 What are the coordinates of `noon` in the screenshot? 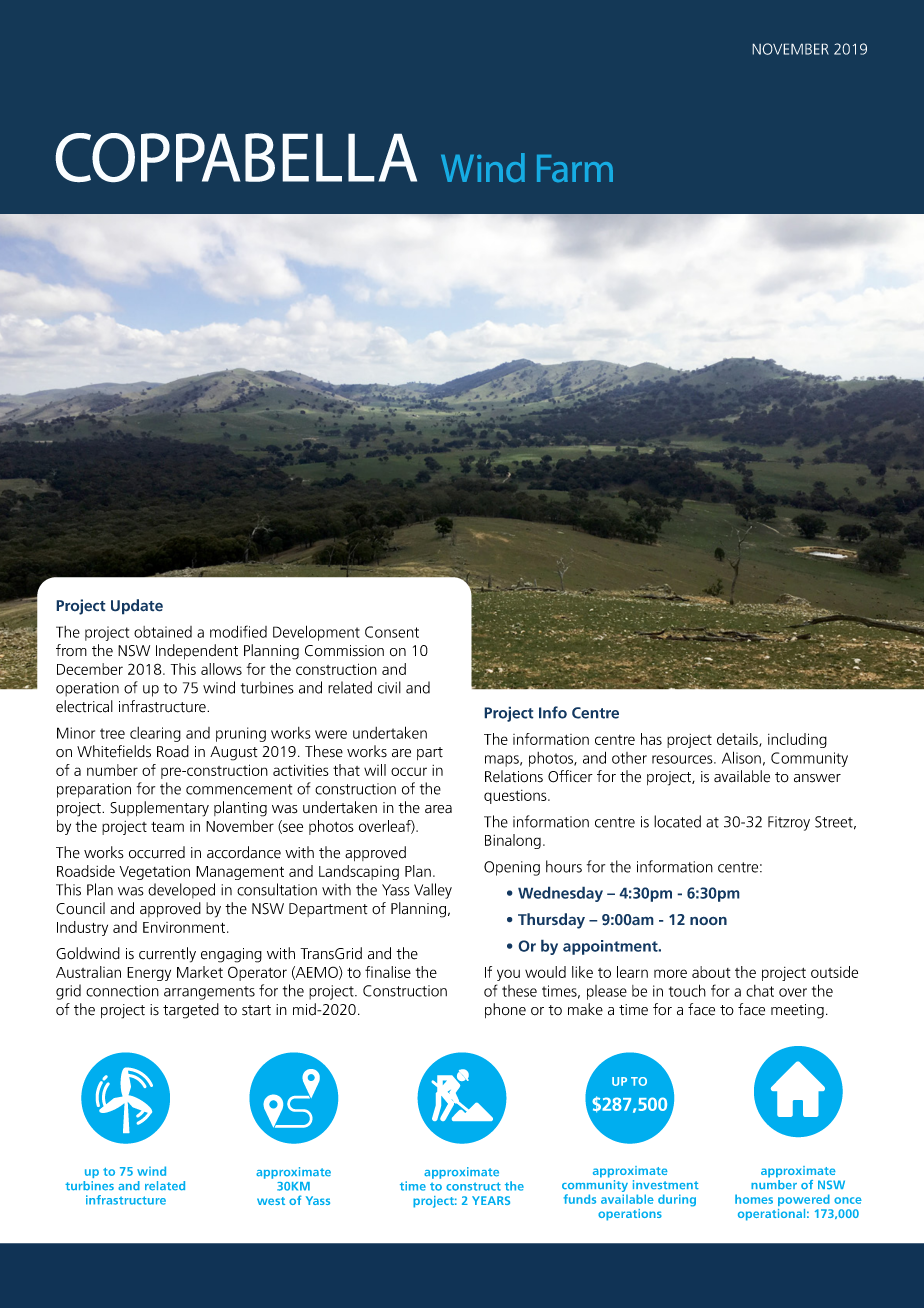 It's located at (708, 921).
